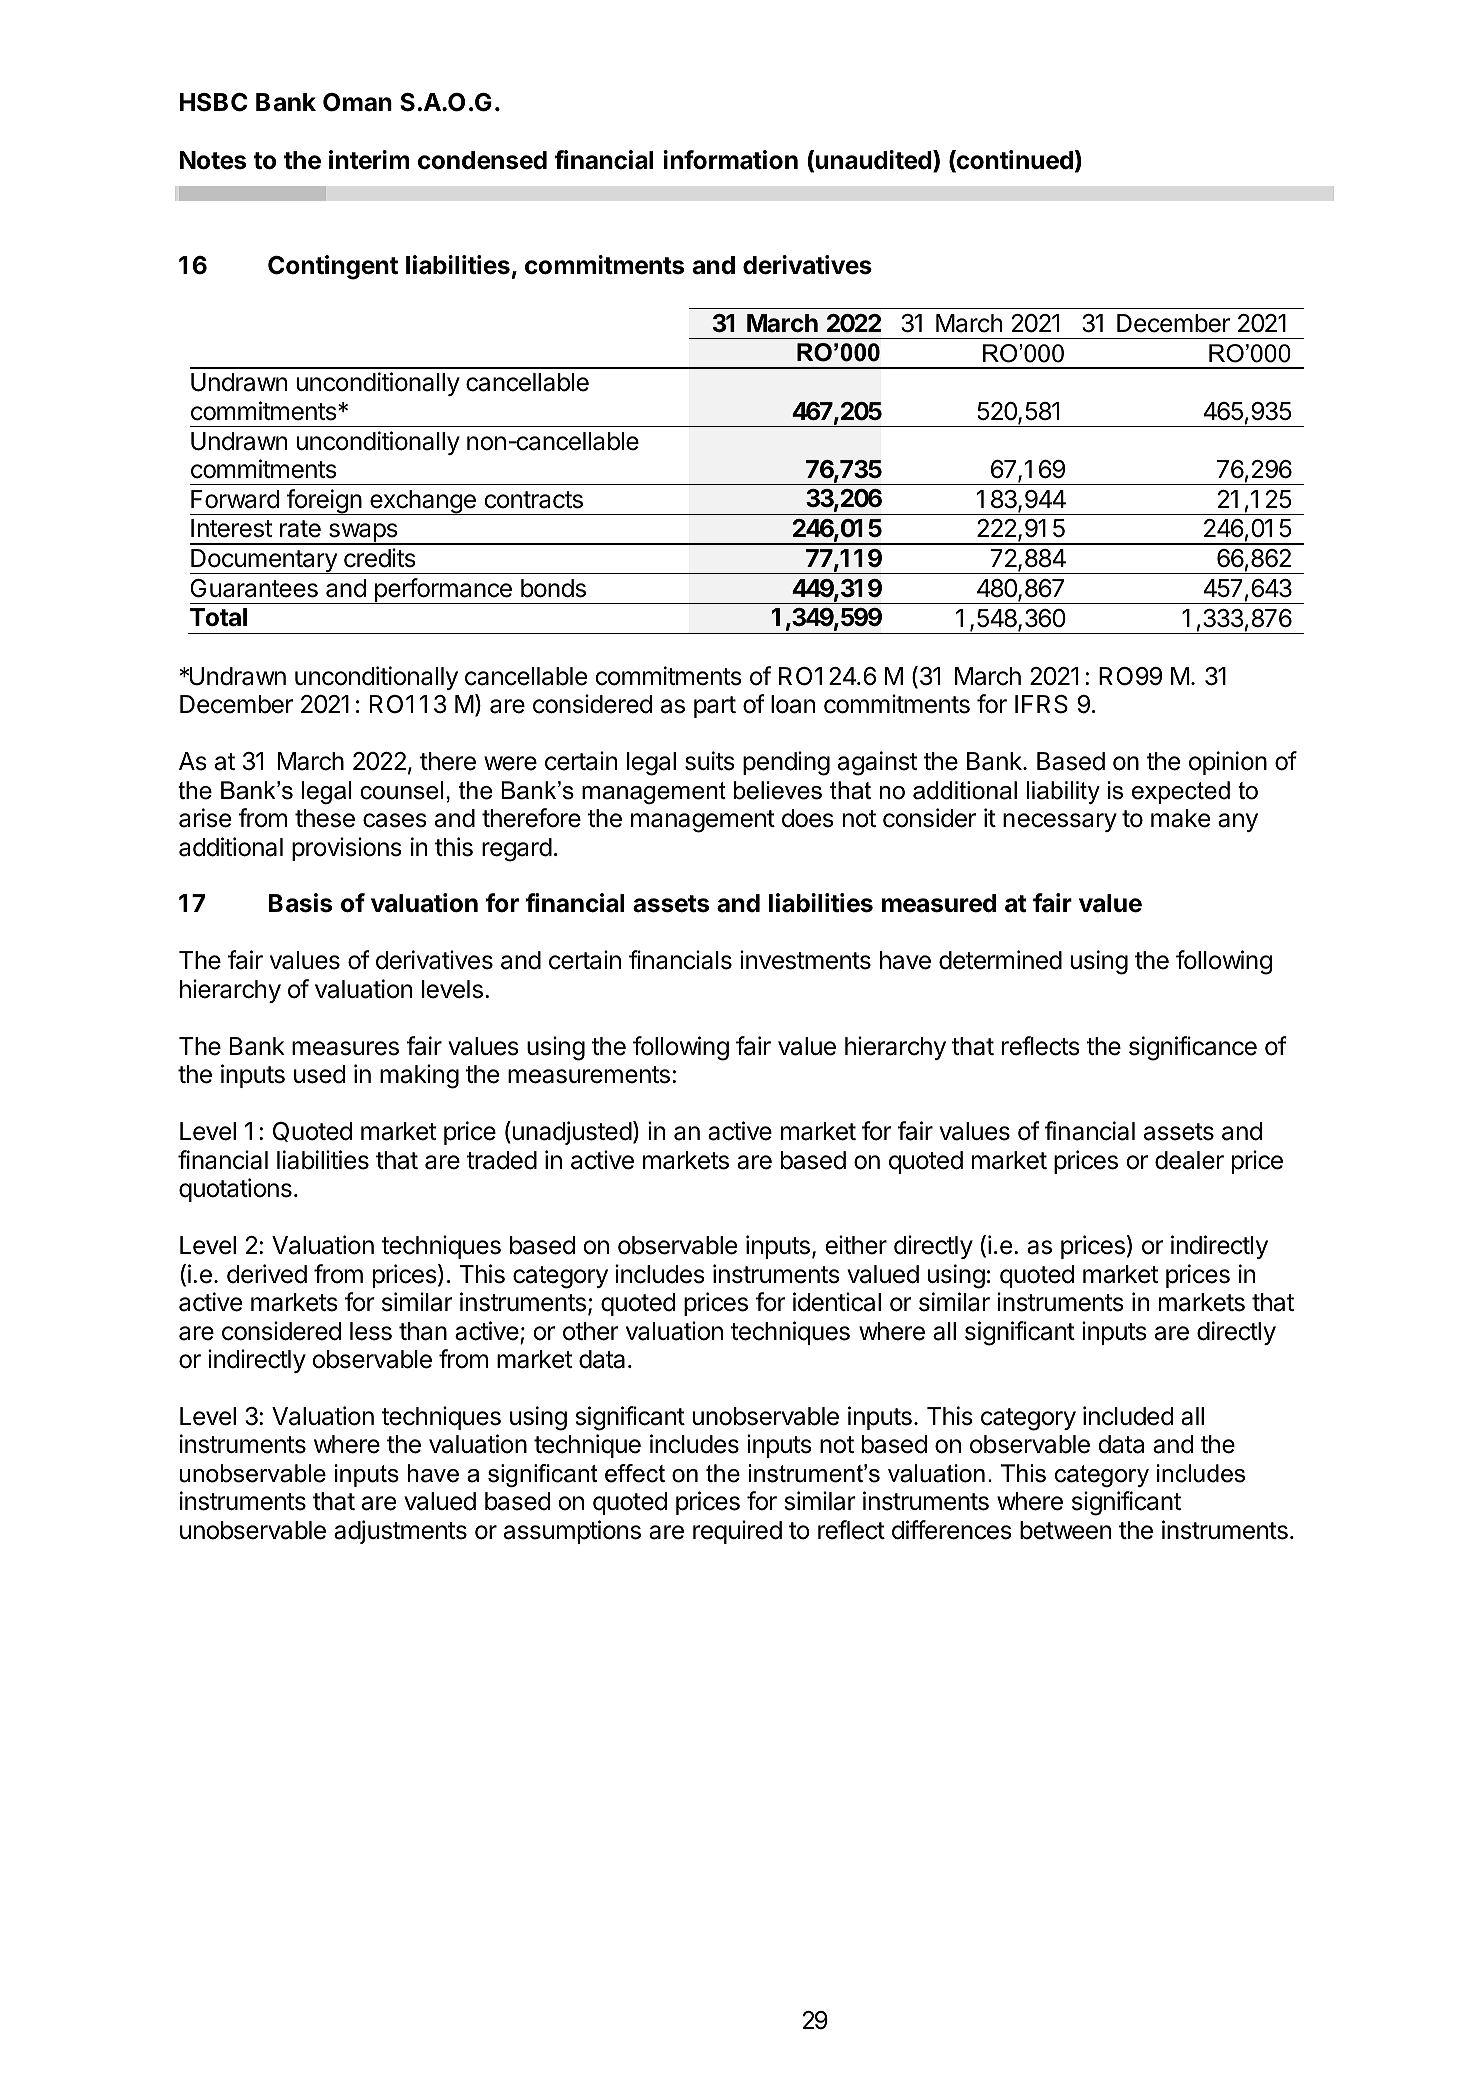 This page has width=1474, height=2084. I want to click on between, so click(1065, 1530).
